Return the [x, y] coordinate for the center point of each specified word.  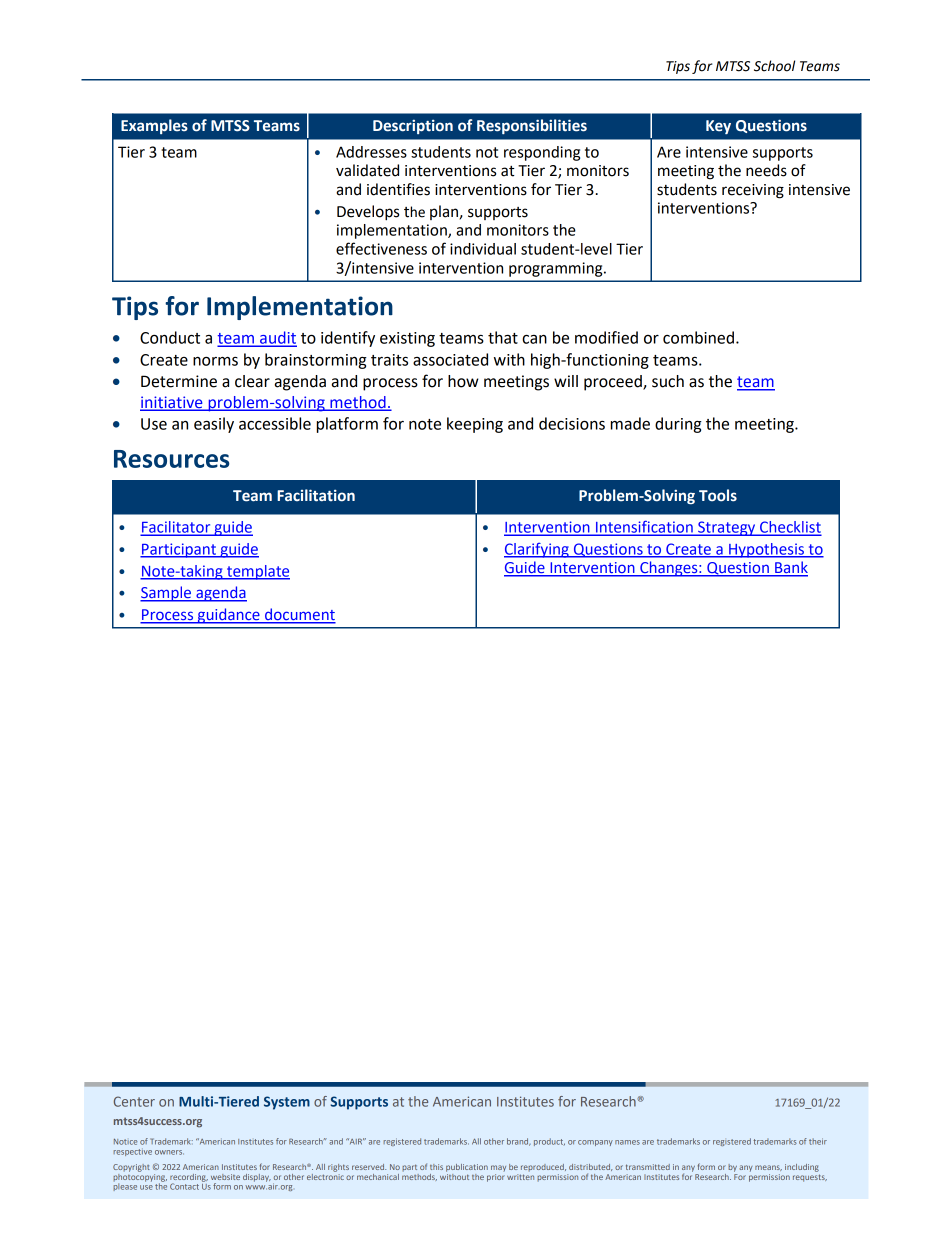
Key [718, 127]
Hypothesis [766, 550]
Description [413, 126]
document [299, 615]
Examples [154, 126]
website [225, 1177]
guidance [228, 616]
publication [467, 1168]
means [768, 1168]
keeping [475, 425]
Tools [718, 495]
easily [214, 425]
